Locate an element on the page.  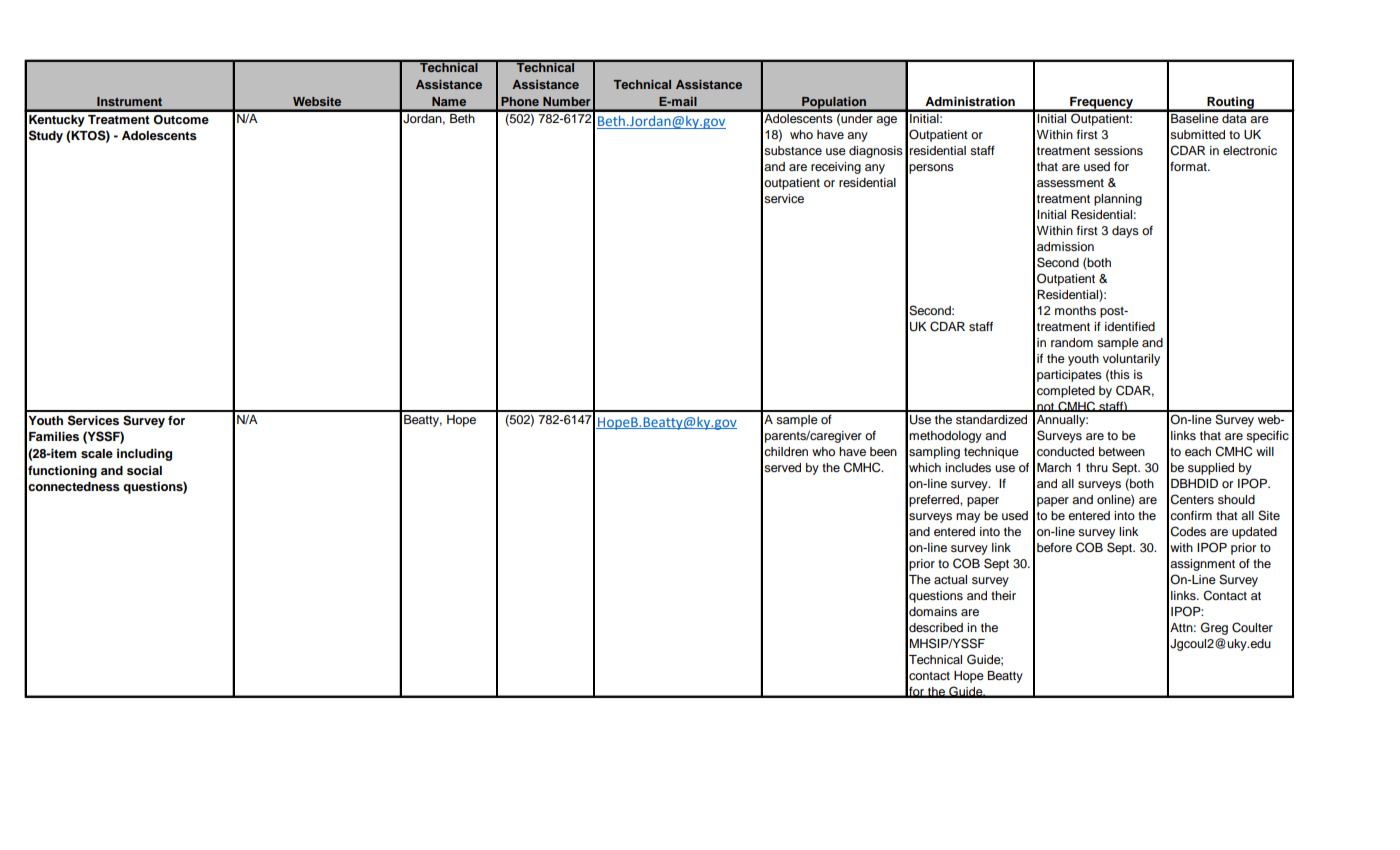
Instrument is located at coordinates (129, 101).
